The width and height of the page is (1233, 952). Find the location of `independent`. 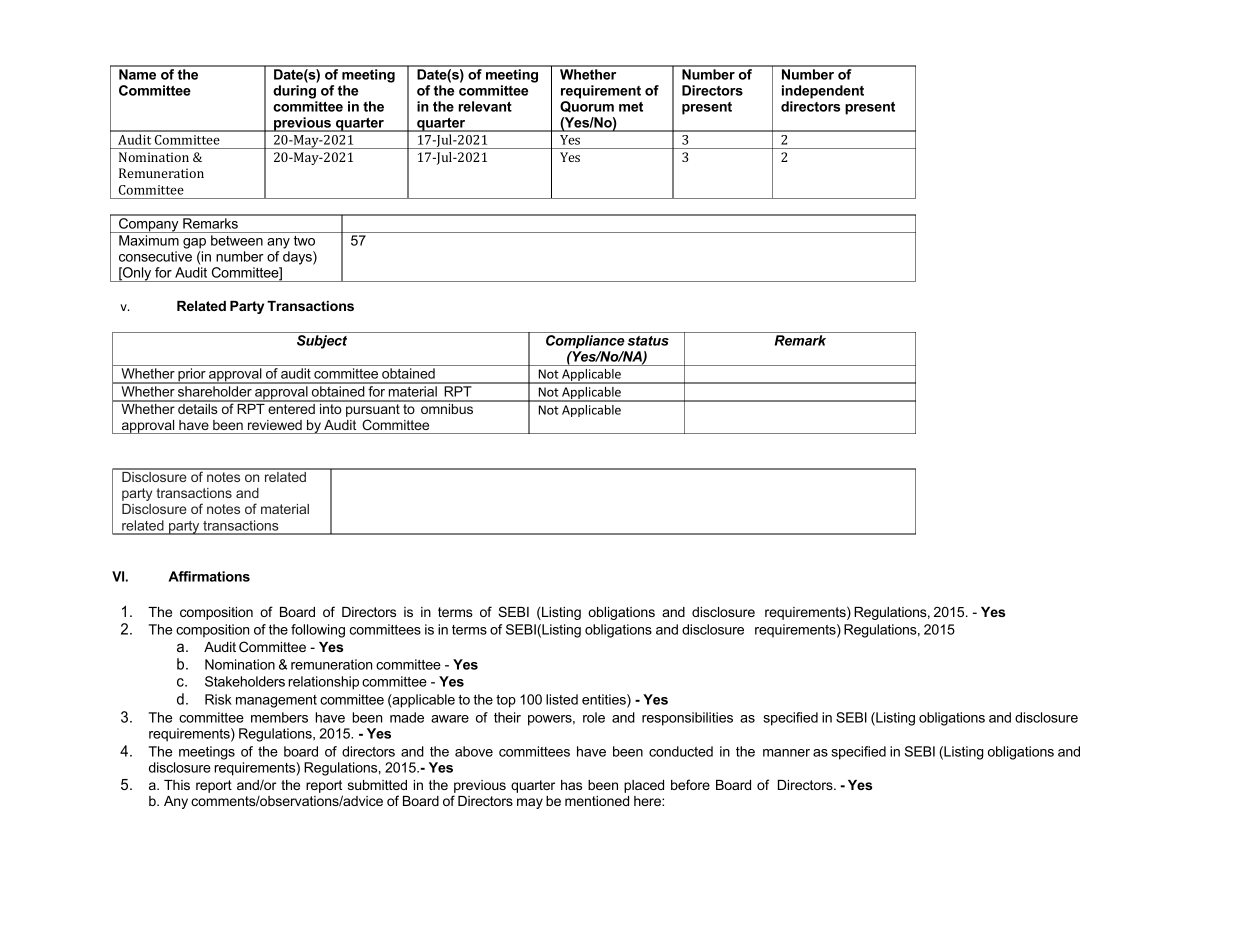

independent is located at coordinates (823, 92).
